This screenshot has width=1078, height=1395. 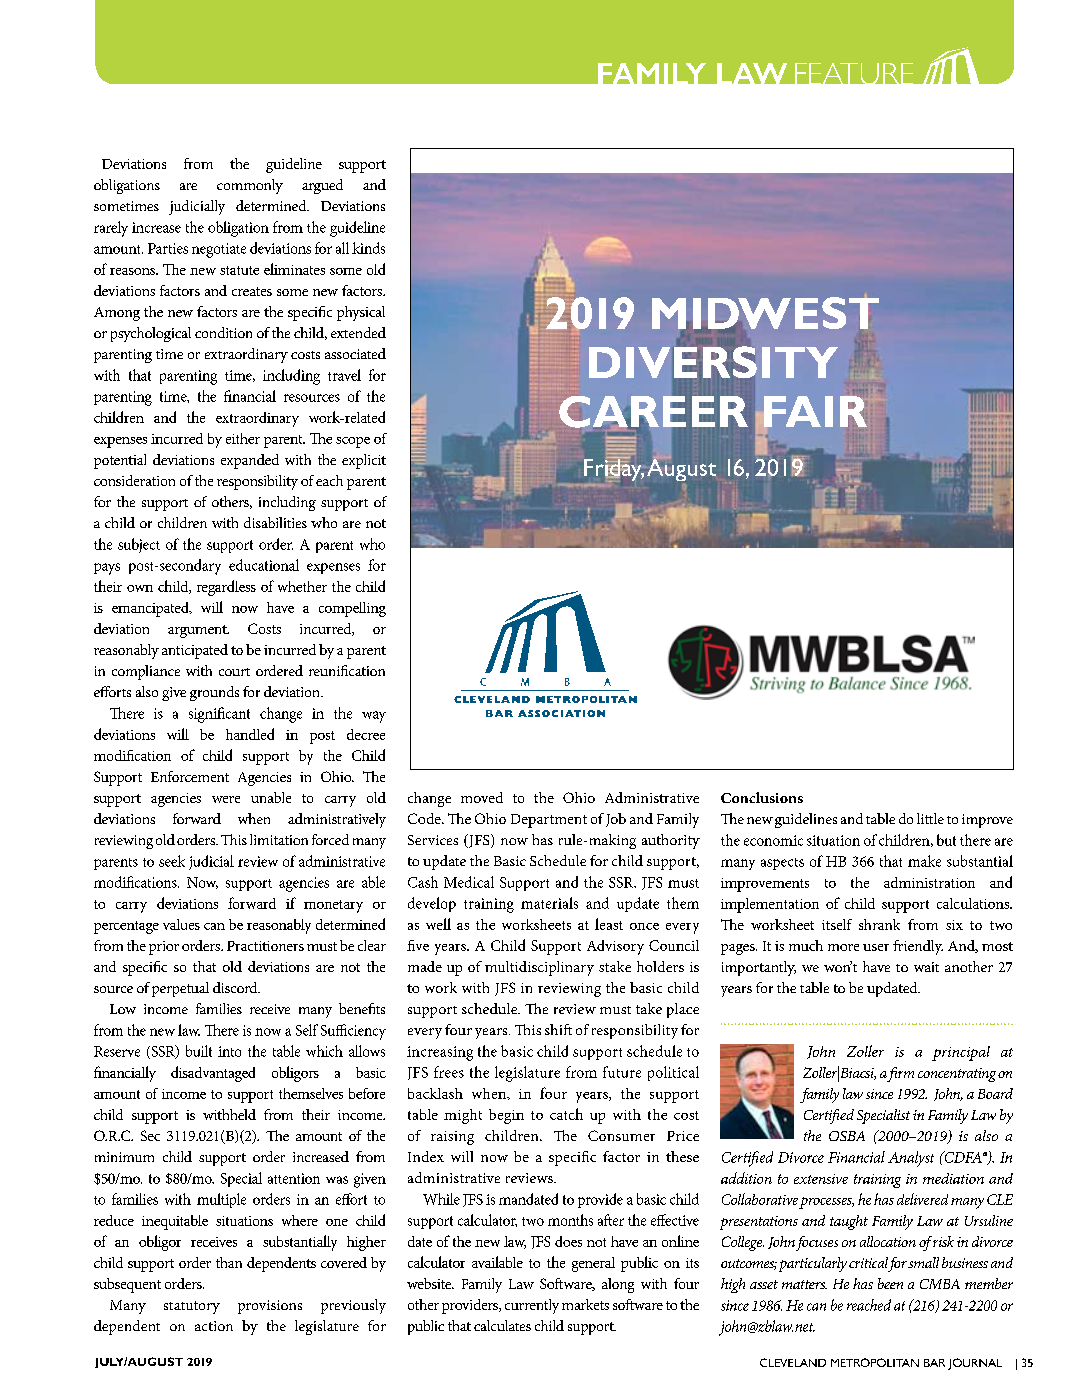 I want to click on MIDWEST, so click(x=765, y=313).
